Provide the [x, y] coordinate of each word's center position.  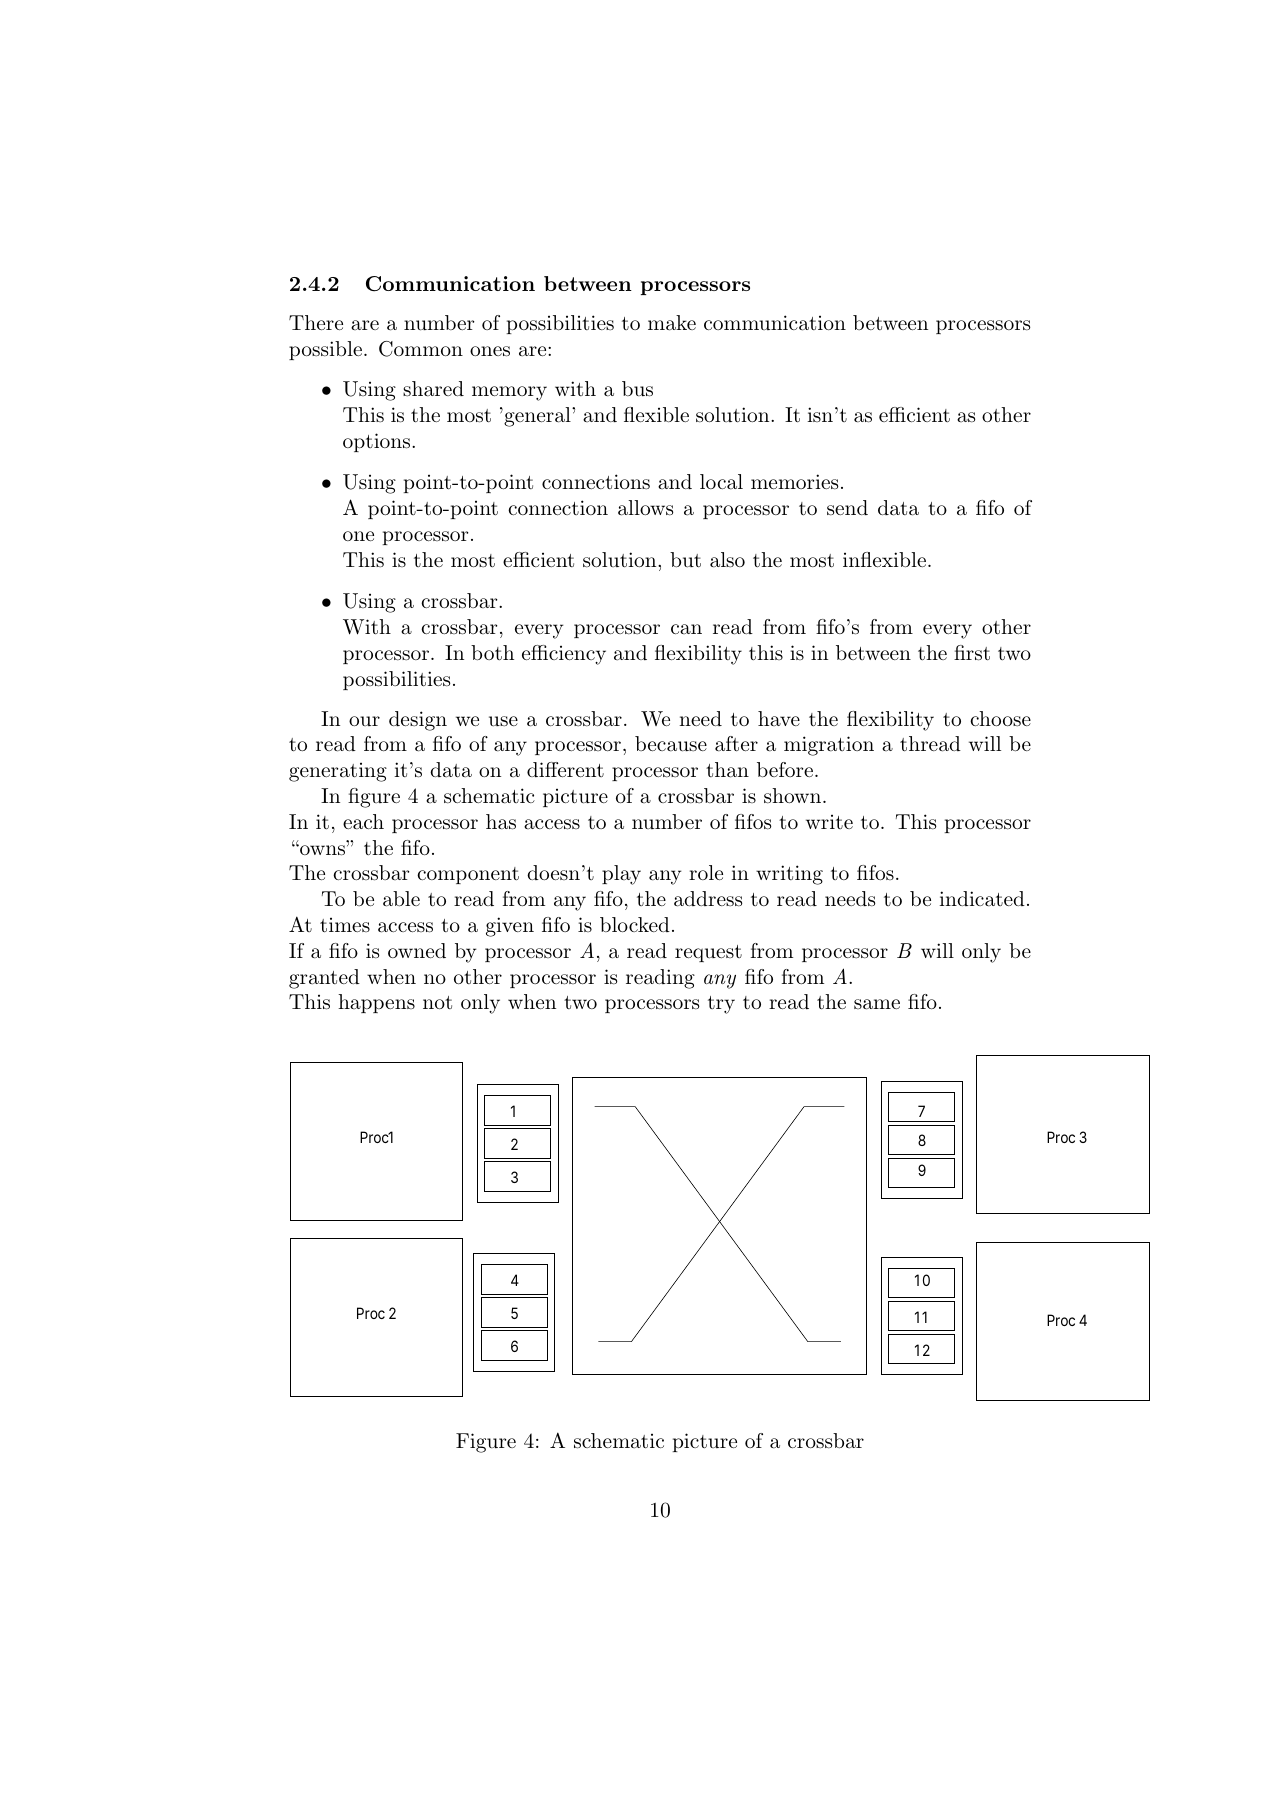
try [721, 1005]
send [847, 508]
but [685, 560]
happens [376, 1003]
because [671, 744]
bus [637, 389]
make [672, 323]
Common [421, 349]
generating [338, 772]
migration [829, 746]
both [492, 652]
